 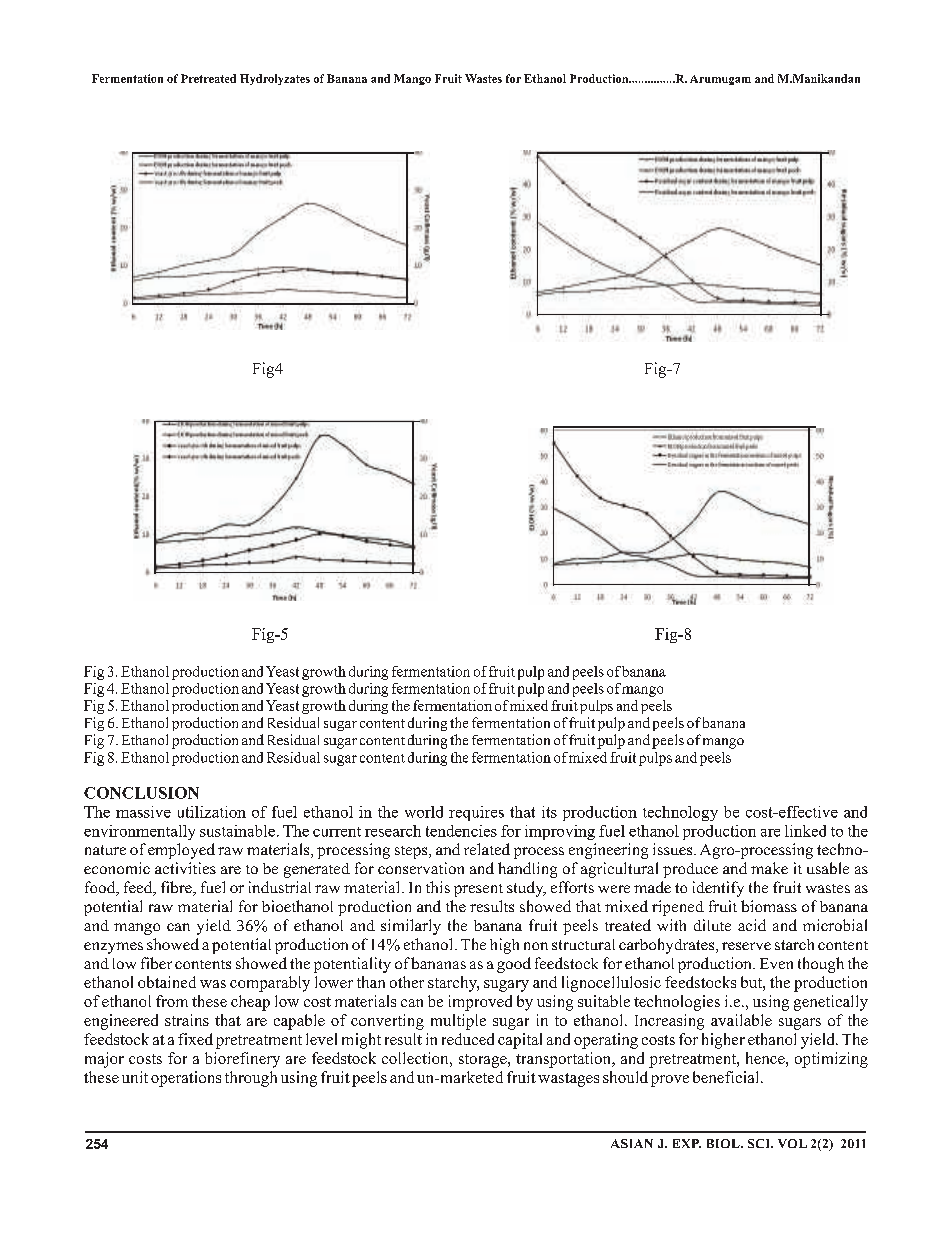 I want to click on ASIAN, so click(x=632, y=1143).
